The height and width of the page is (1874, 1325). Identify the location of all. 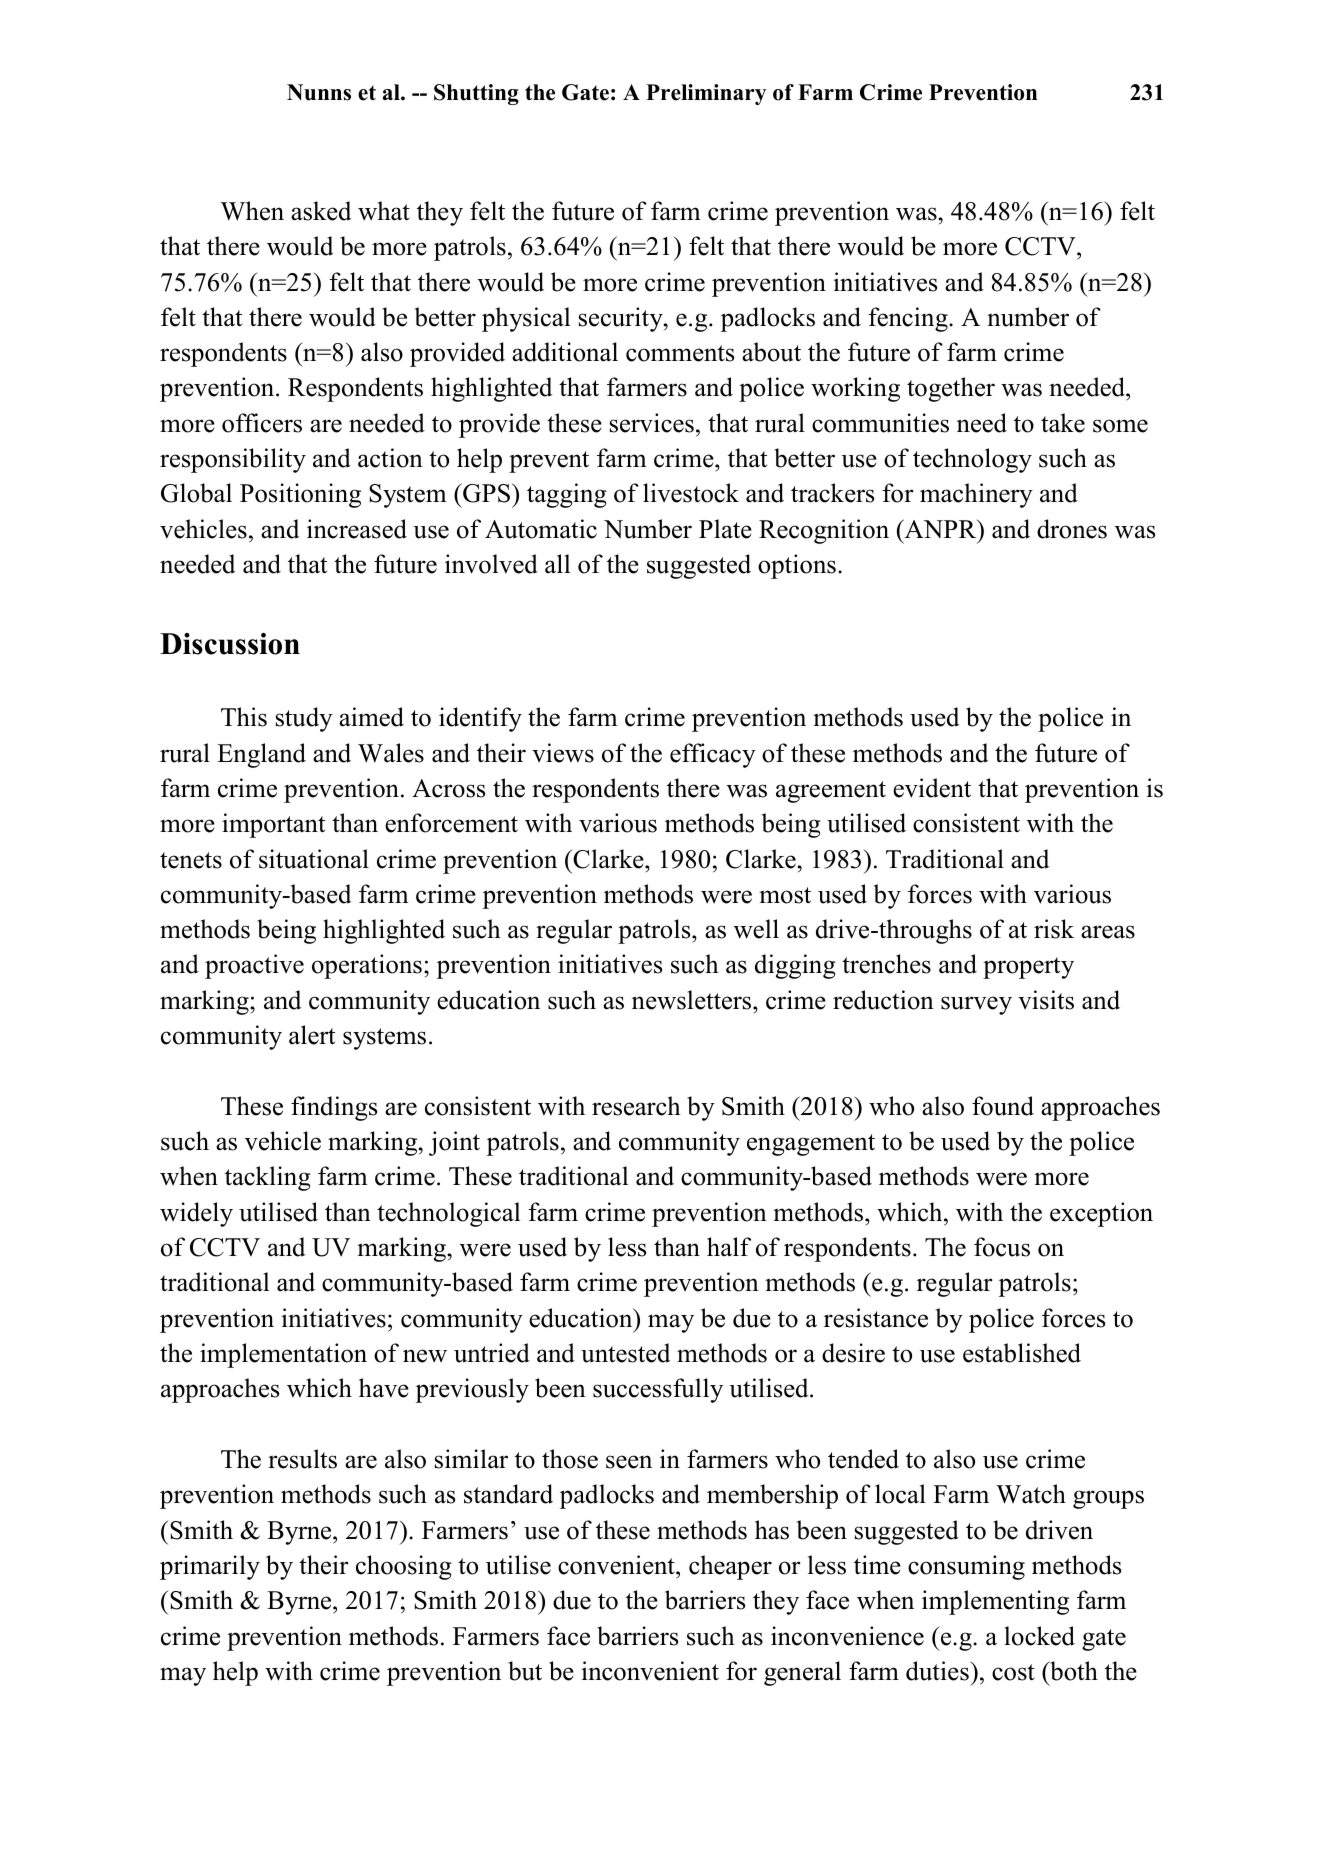
(557, 564).
